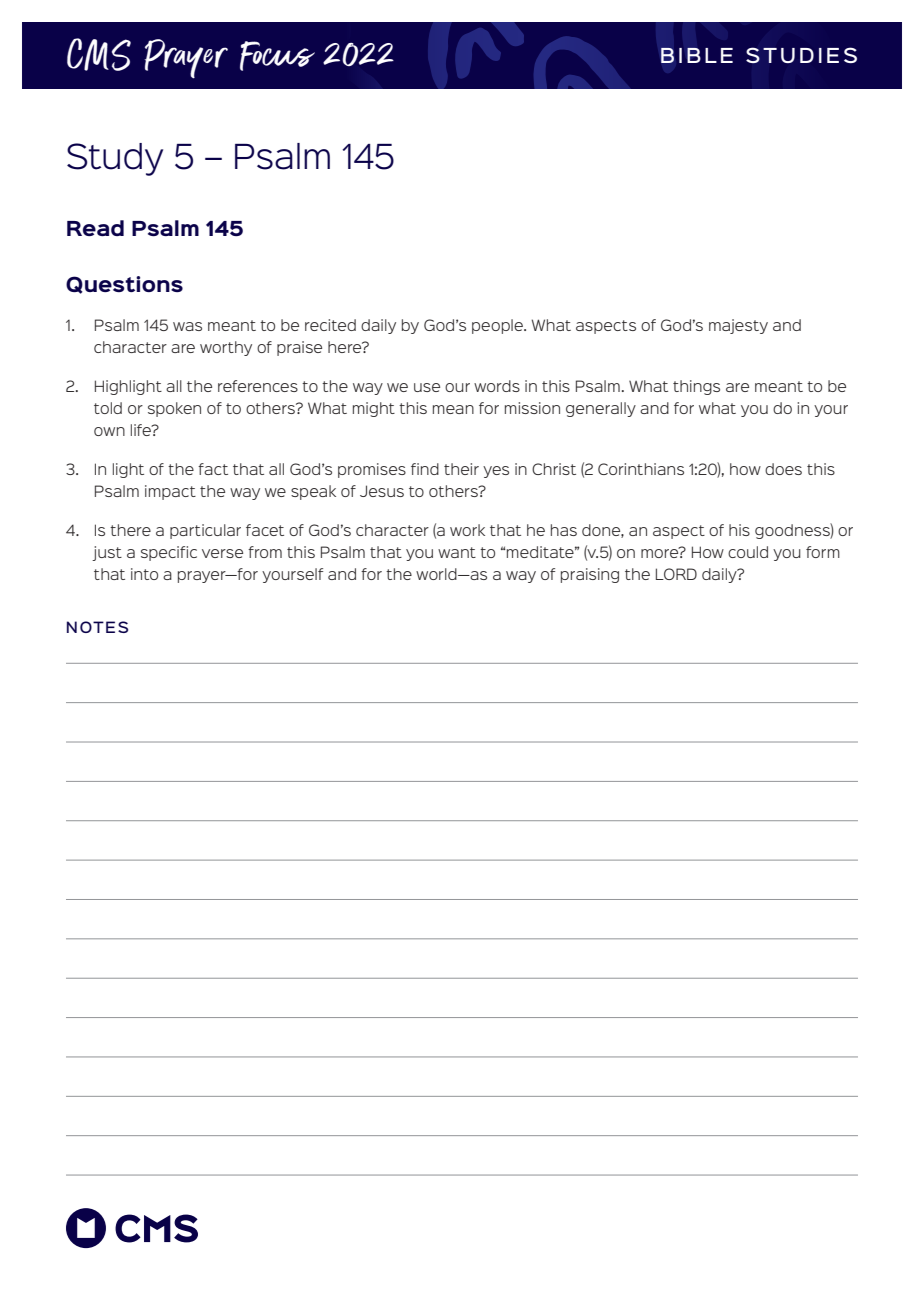  I want to click on could, so click(748, 552).
